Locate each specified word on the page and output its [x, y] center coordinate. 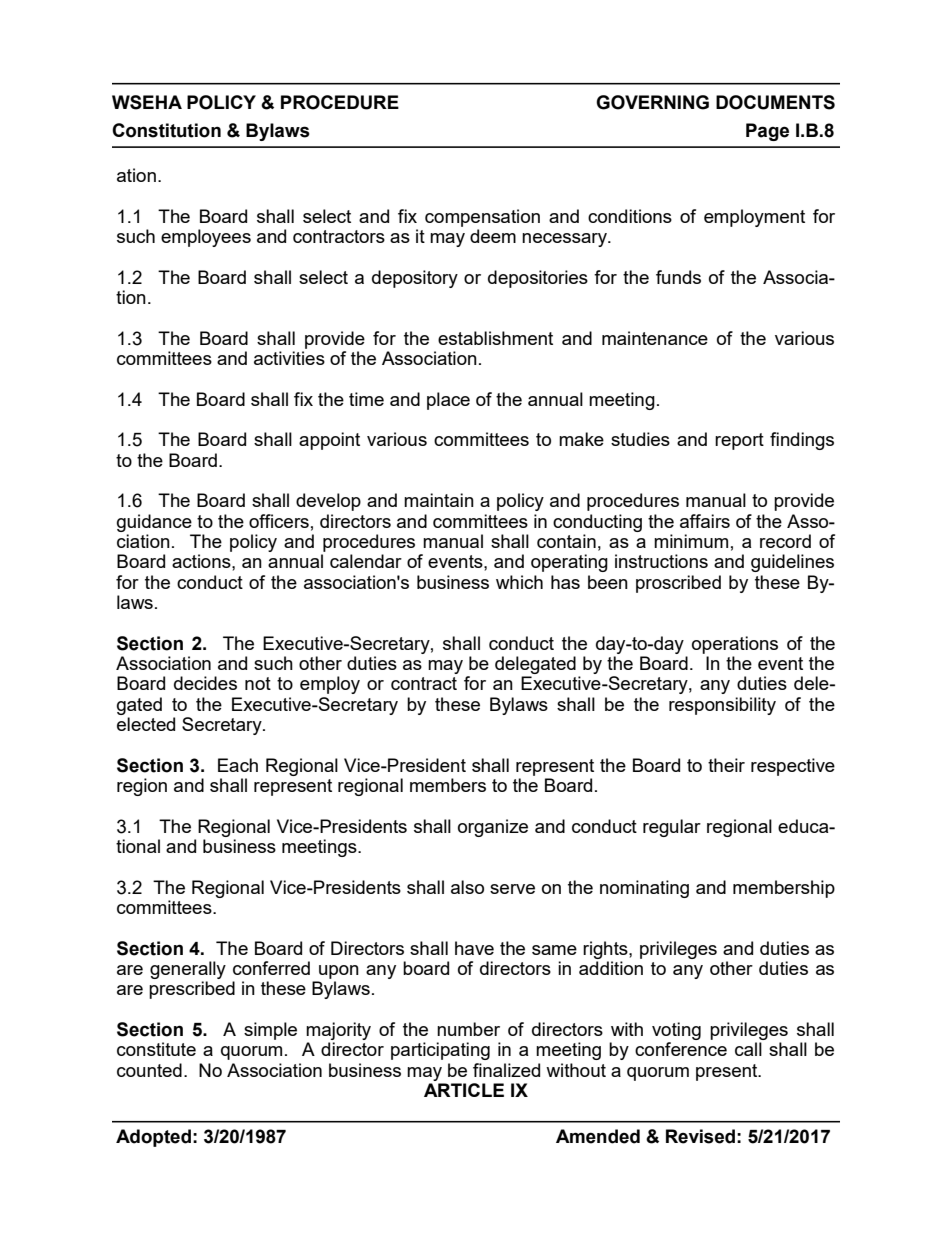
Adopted [153, 1138]
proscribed [678, 584]
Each [238, 765]
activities [289, 358]
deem [493, 236]
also [467, 887]
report [739, 441]
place [448, 401]
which [519, 582]
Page [767, 132]
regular [672, 828]
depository [415, 279]
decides [205, 683]
